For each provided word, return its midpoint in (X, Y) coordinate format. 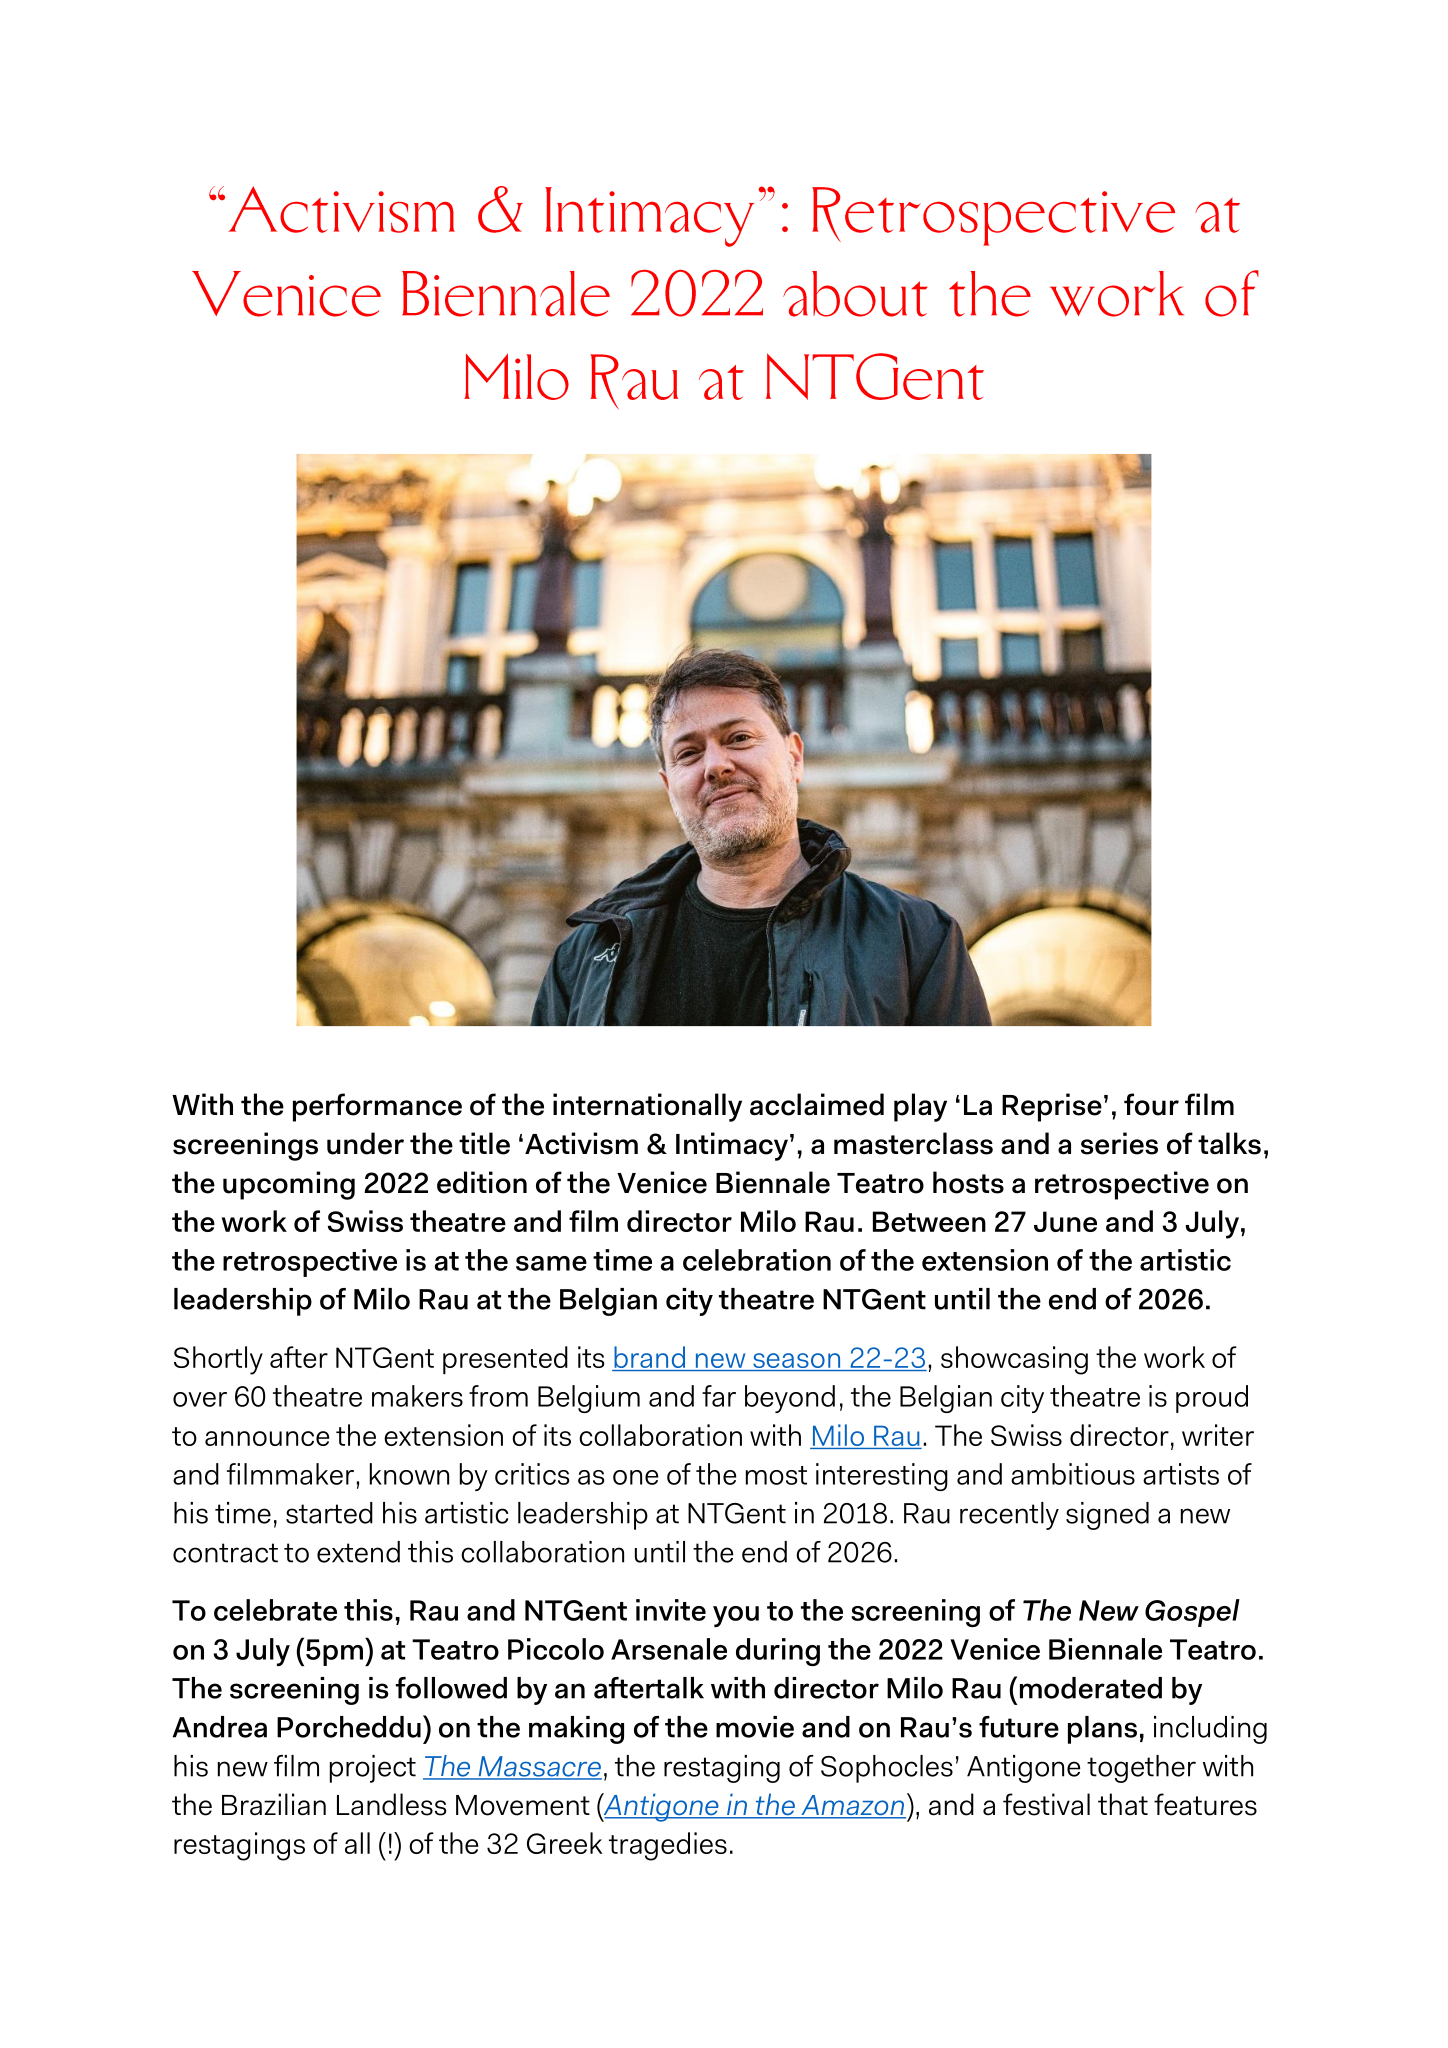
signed (1107, 1516)
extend (358, 1552)
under (365, 1143)
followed (451, 1688)
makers (417, 1396)
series (1119, 1143)
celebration (757, 1260)
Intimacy (732, 1146)
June (1065, 1221)
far (719, 1396)
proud (1212, 1399)
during (778, 1652)
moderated (1091, 1688)
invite (671, 1610)
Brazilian (274, 1804)
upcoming (289, 1185)
